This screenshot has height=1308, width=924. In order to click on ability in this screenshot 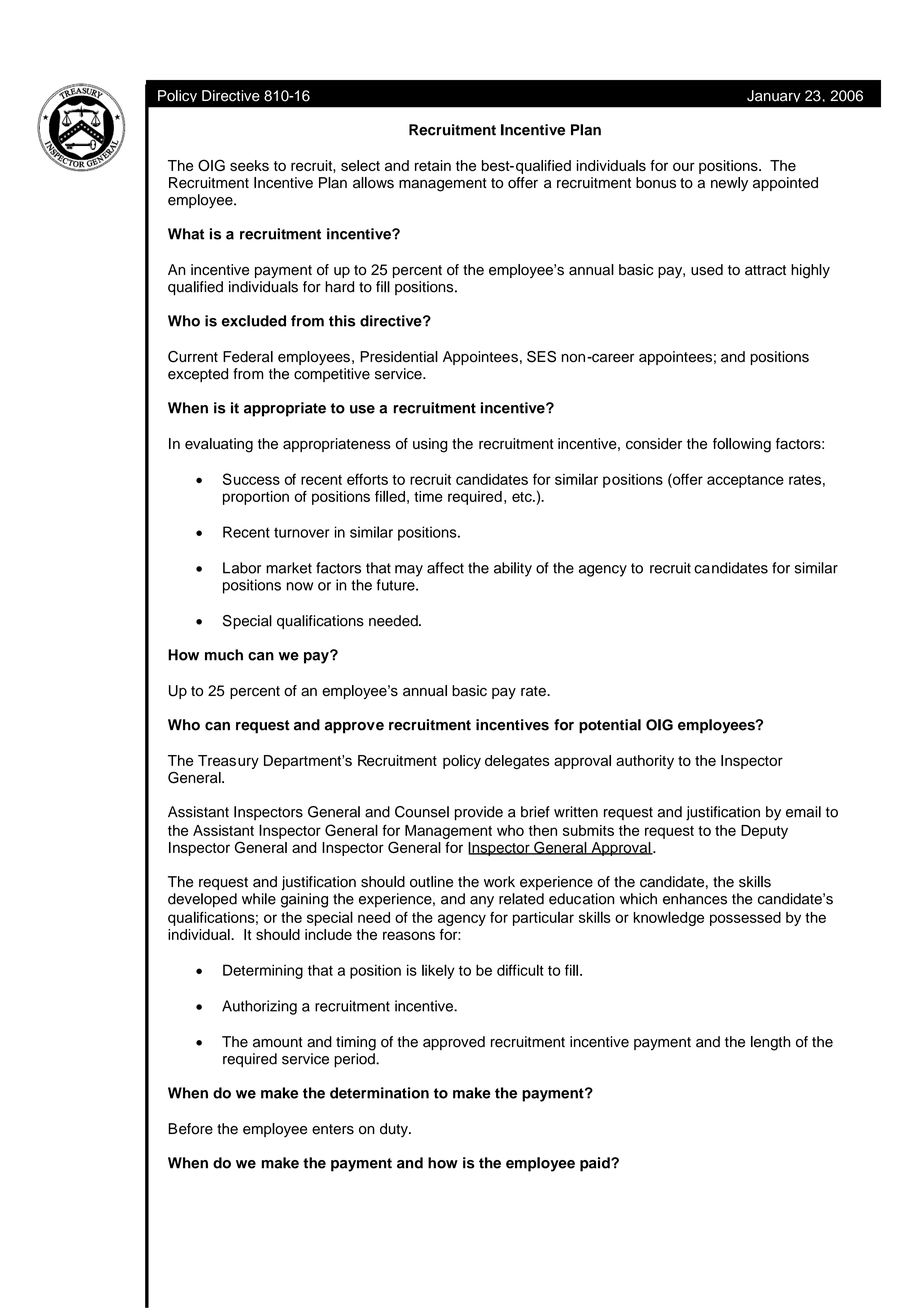, I will do `click(513, 569)`.
